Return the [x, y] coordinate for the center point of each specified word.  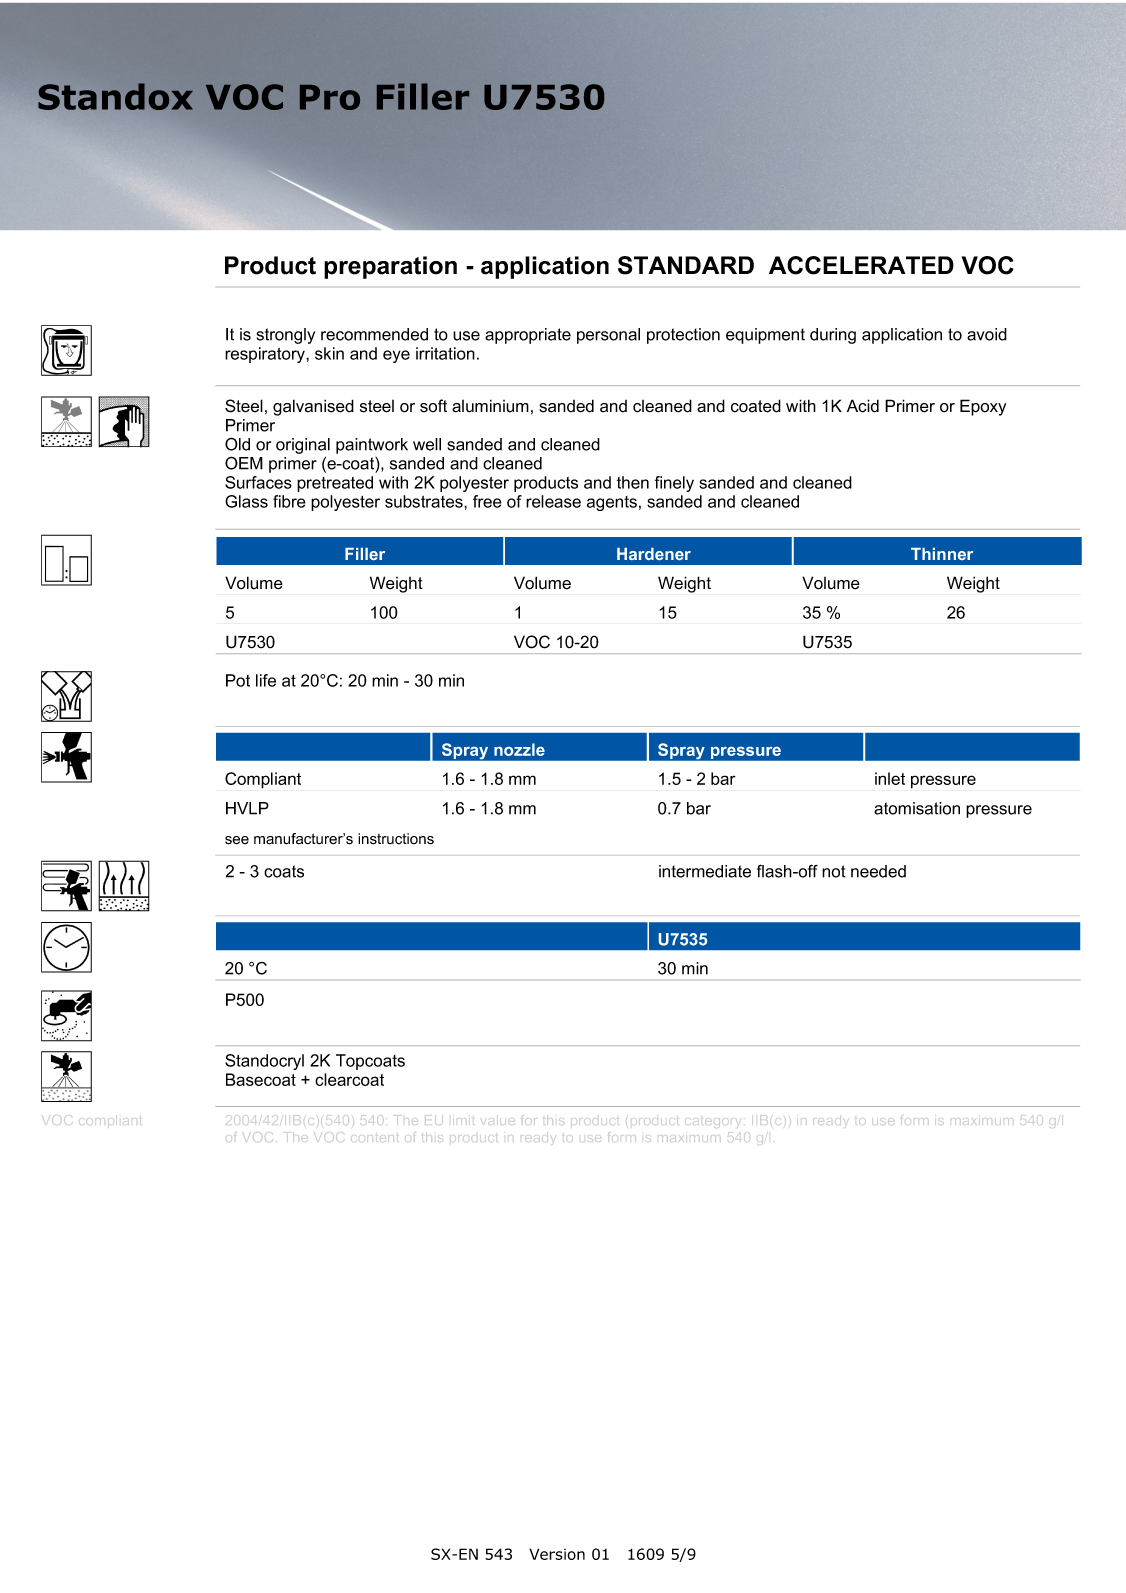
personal [608, 336]
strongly [285, 336]
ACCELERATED [861, 265]
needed [878, 871]
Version [557, 1554]
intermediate [705, 871]
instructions [396, 839]
